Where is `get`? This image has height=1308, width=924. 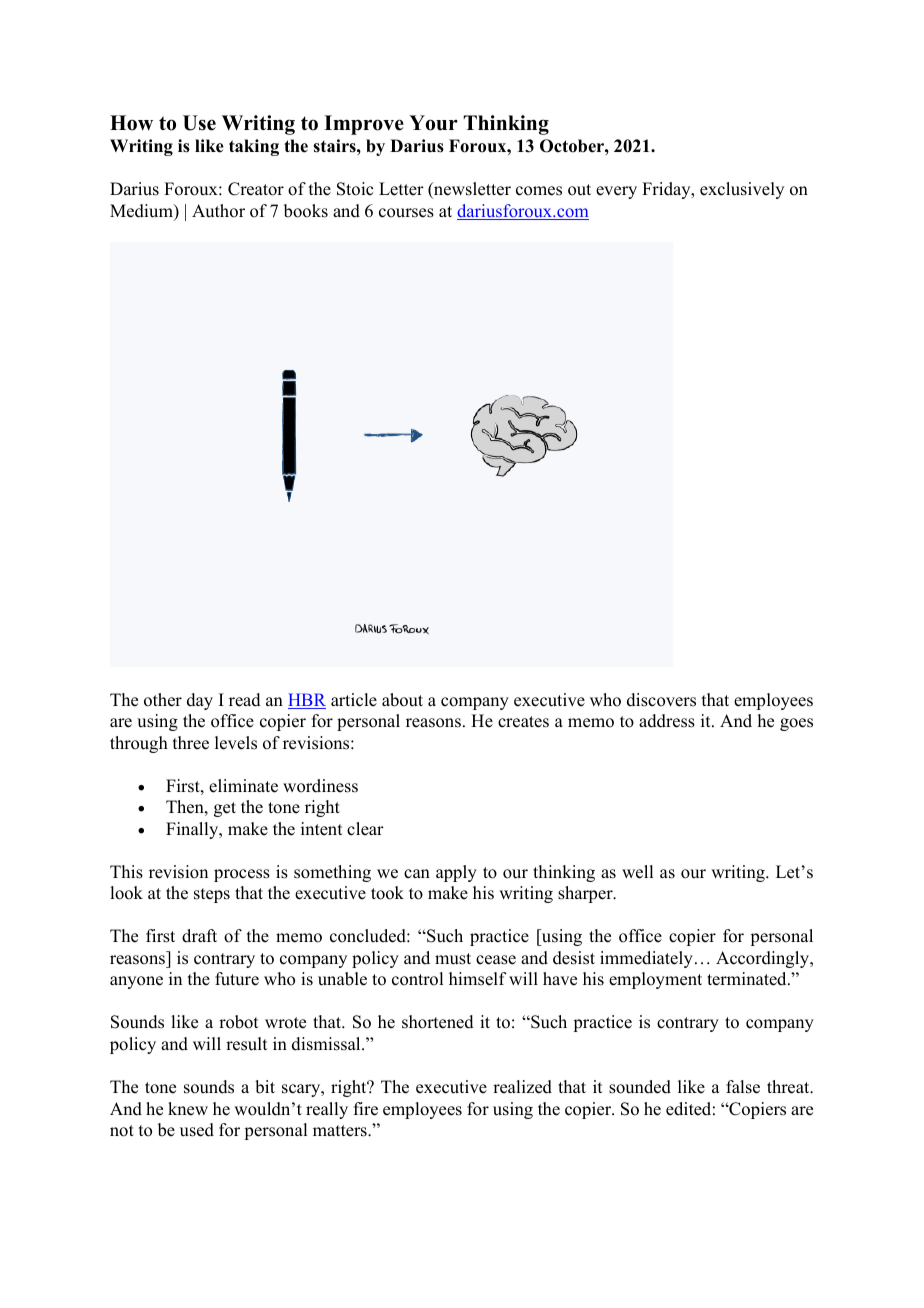 get is located at coordinates (225, 809).
